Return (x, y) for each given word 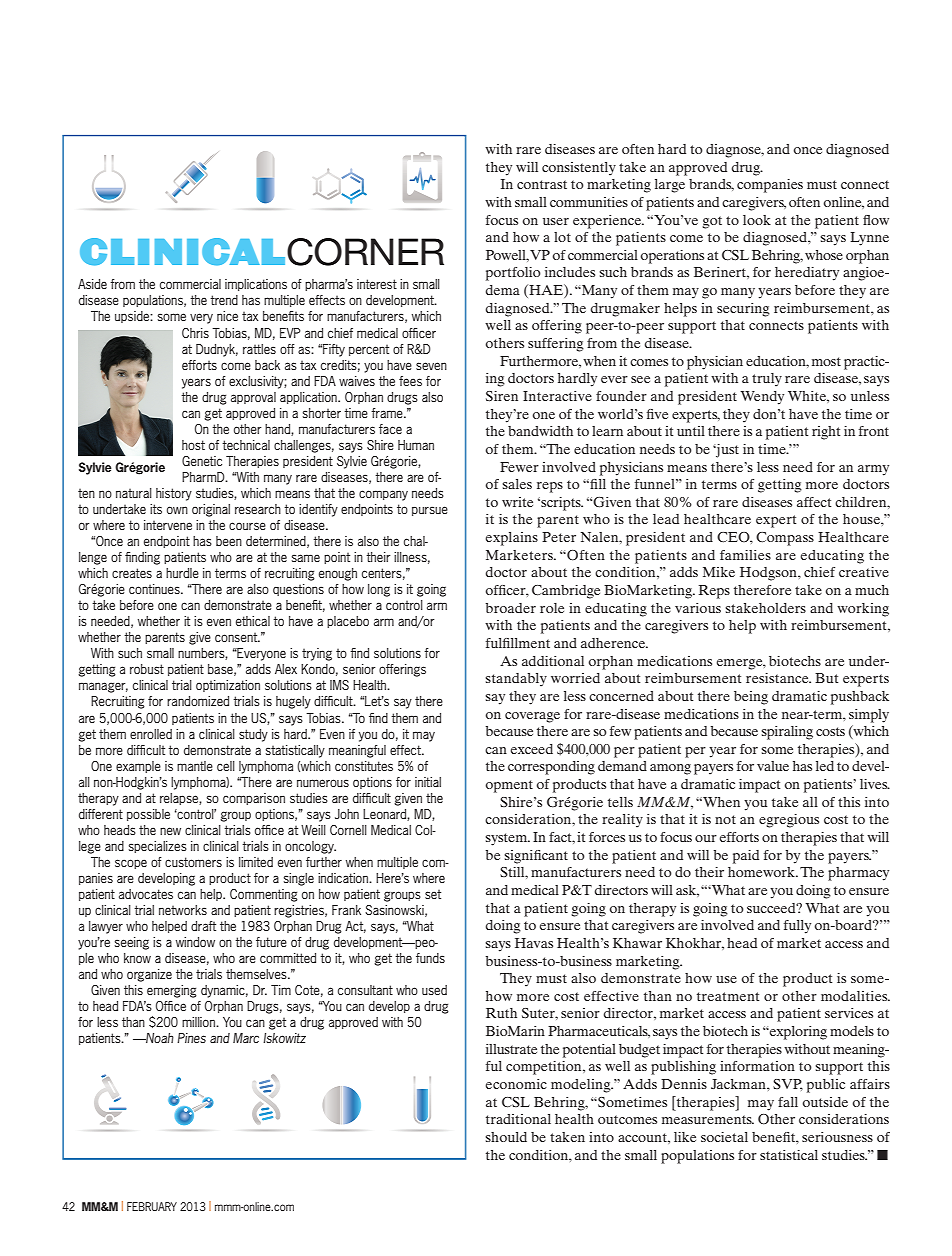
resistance (778, 678)
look (757, 220)
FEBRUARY (152, 1206)
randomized (198, 701)
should (506, 1137)
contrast (542, 184)
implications (256, 285)
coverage (532, 717)
